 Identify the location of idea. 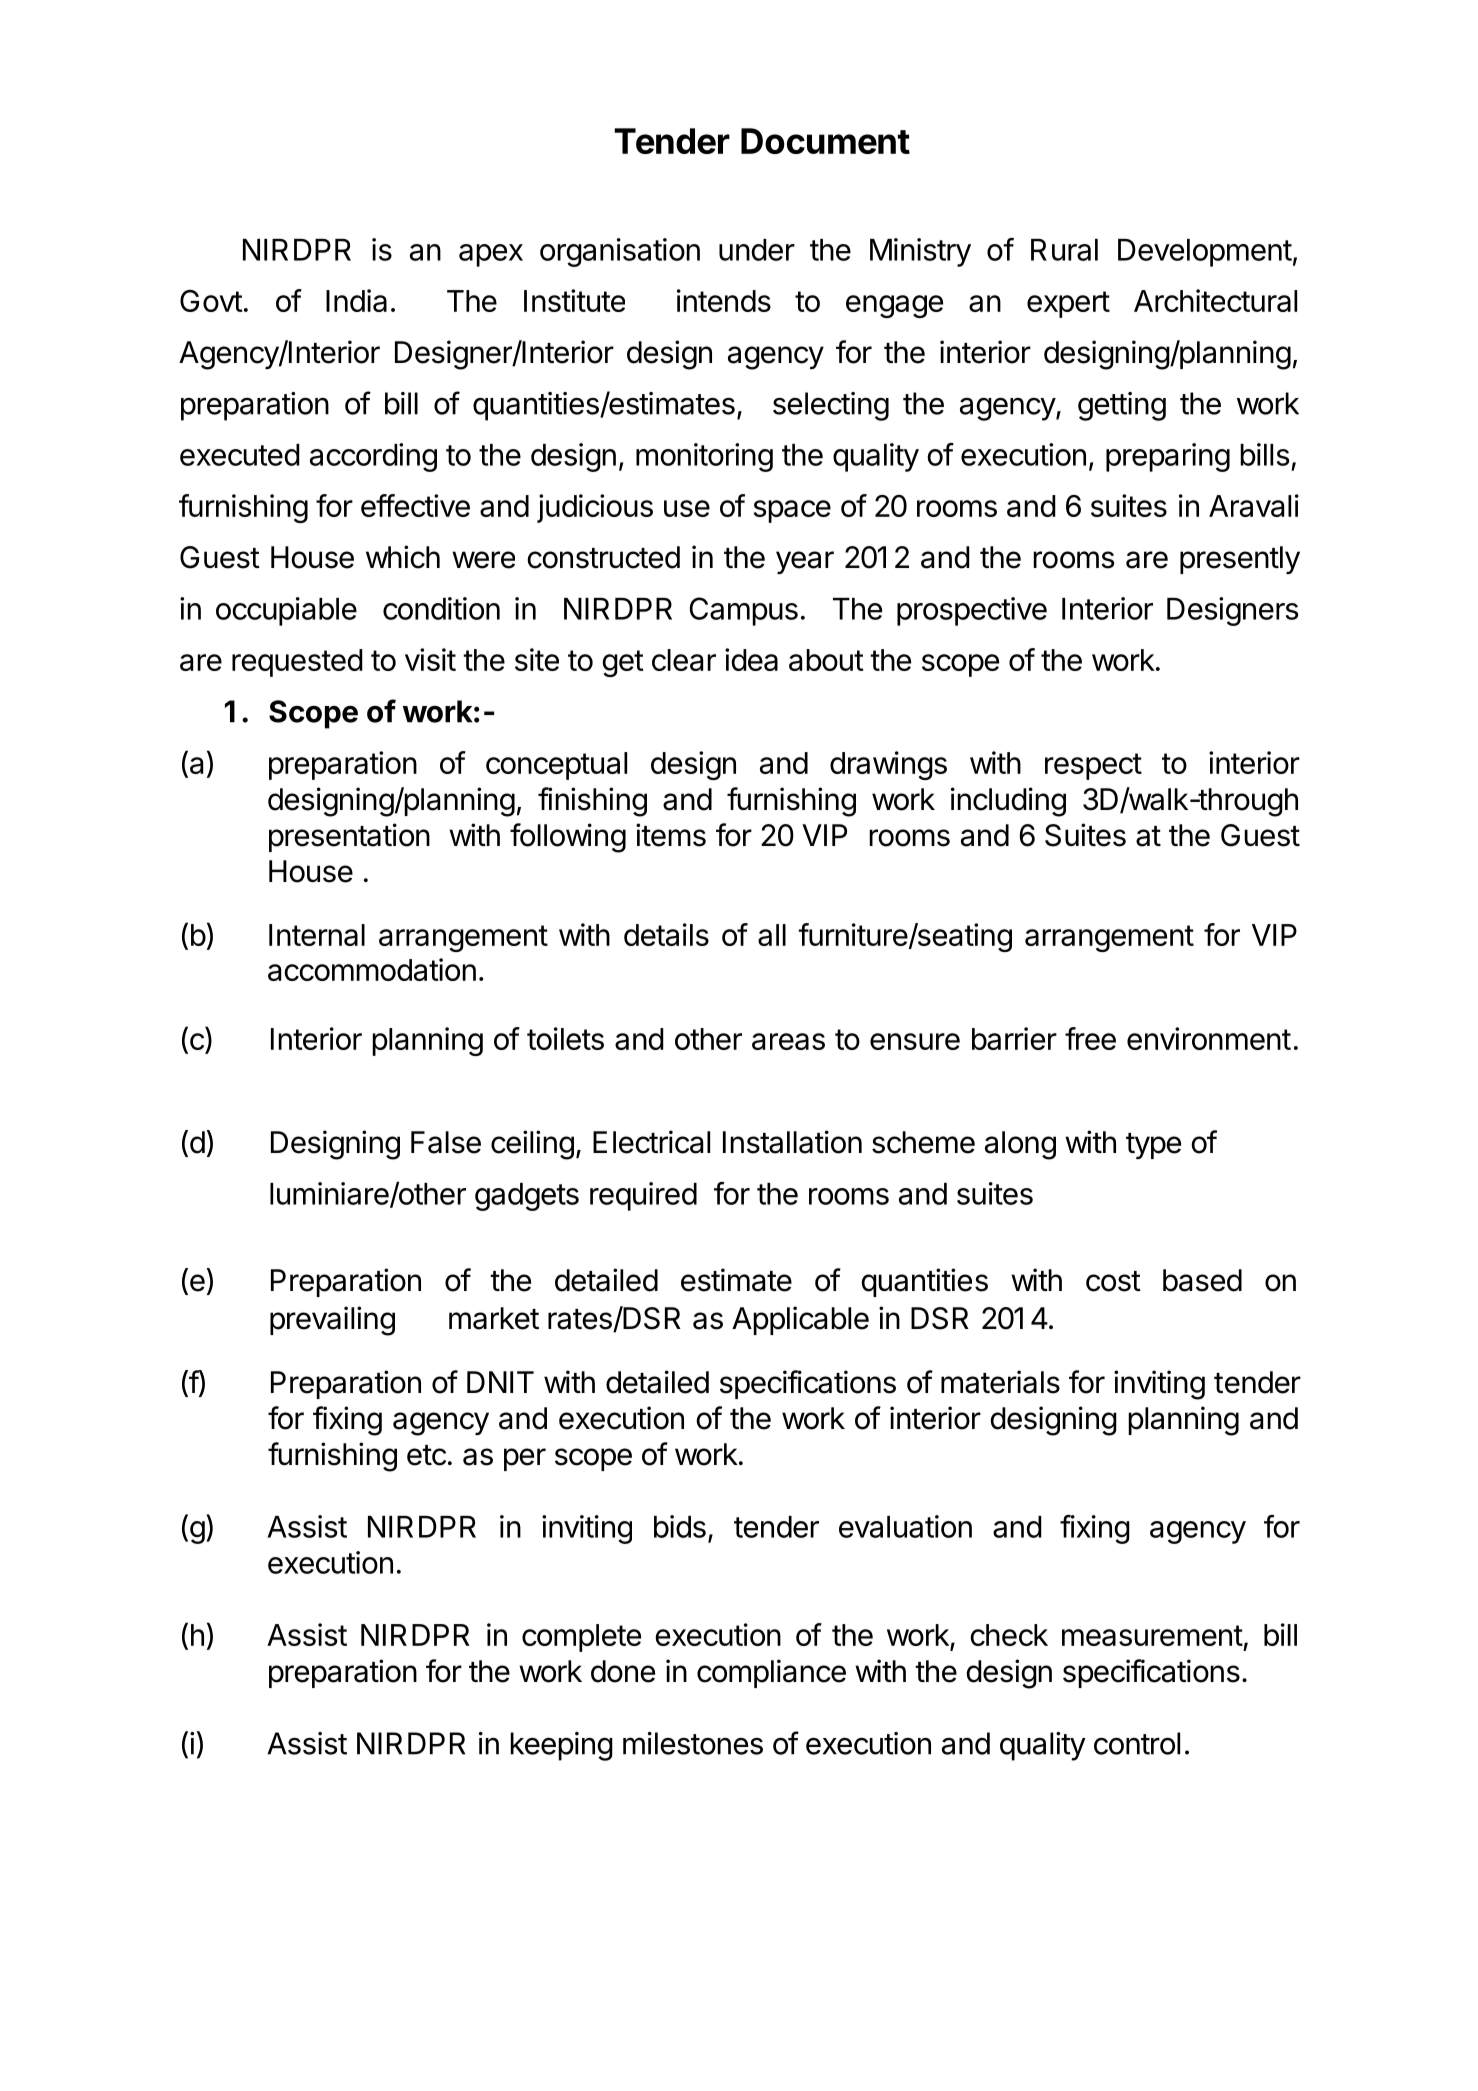
(751, 659).
